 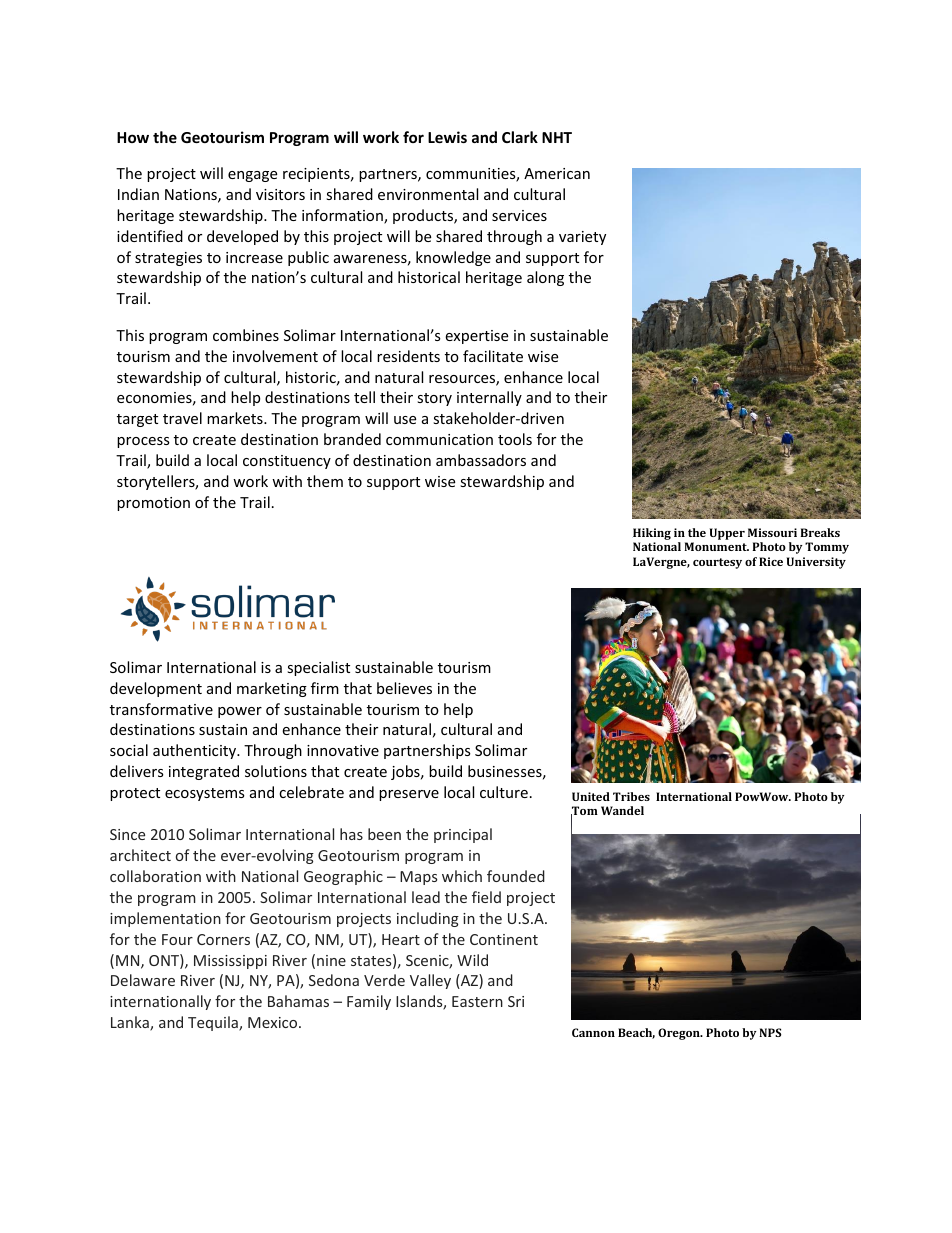 I want to click on promotion, so click(x=153, y=504).
